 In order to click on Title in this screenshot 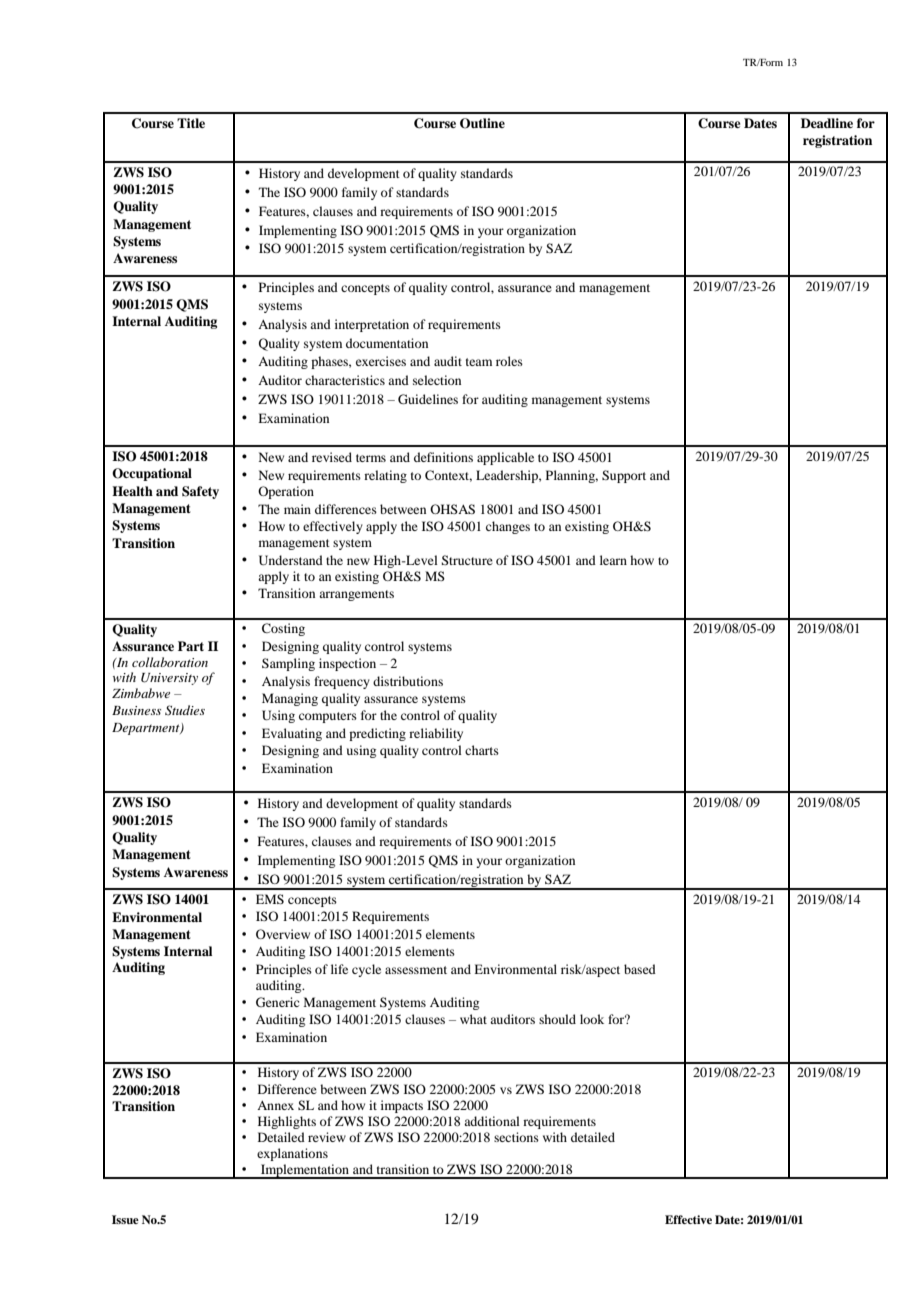, I will do `click(191, 123)`.
